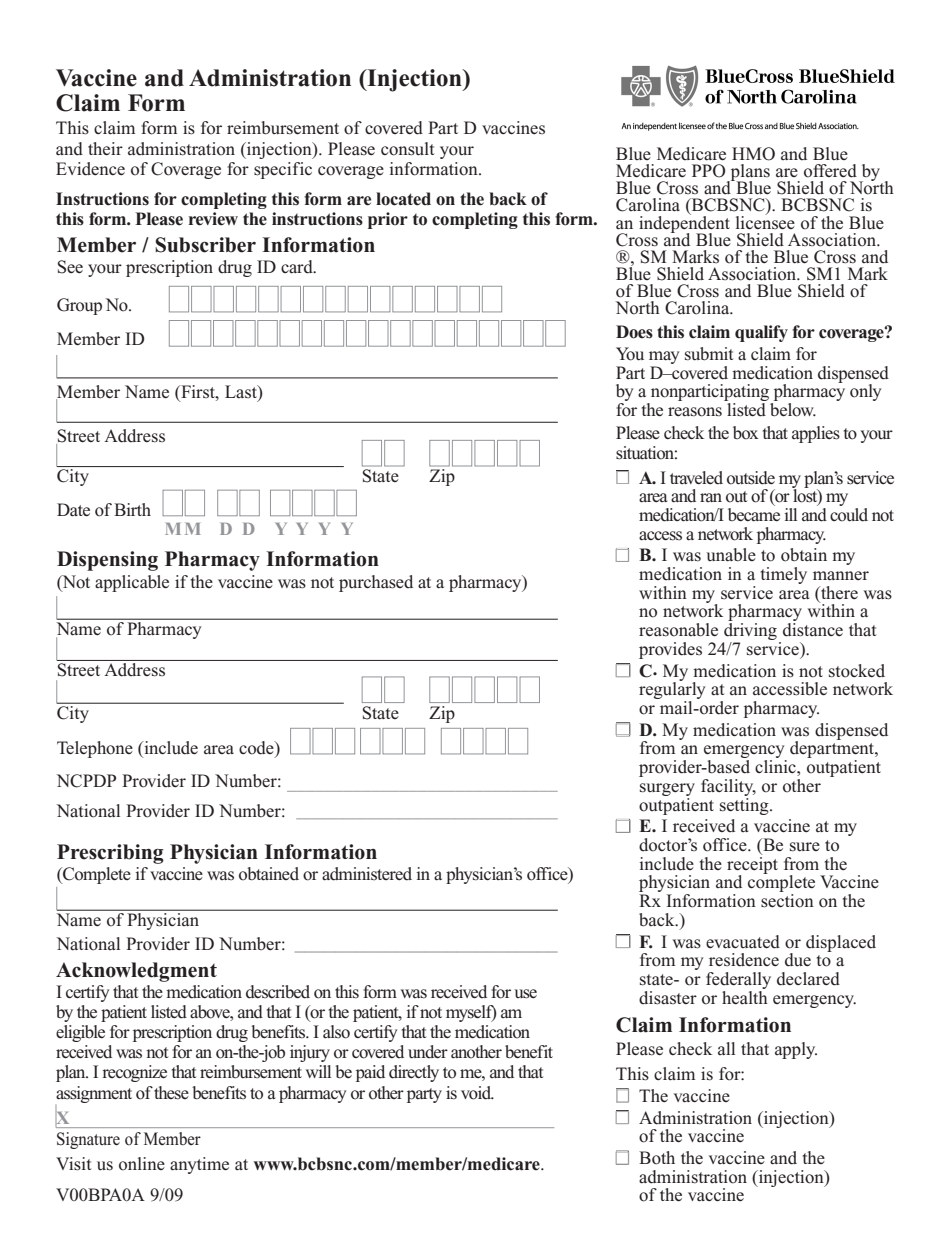 The height and width of the image is (1233, 952). I want to click on purchased, so click(376, 583).
